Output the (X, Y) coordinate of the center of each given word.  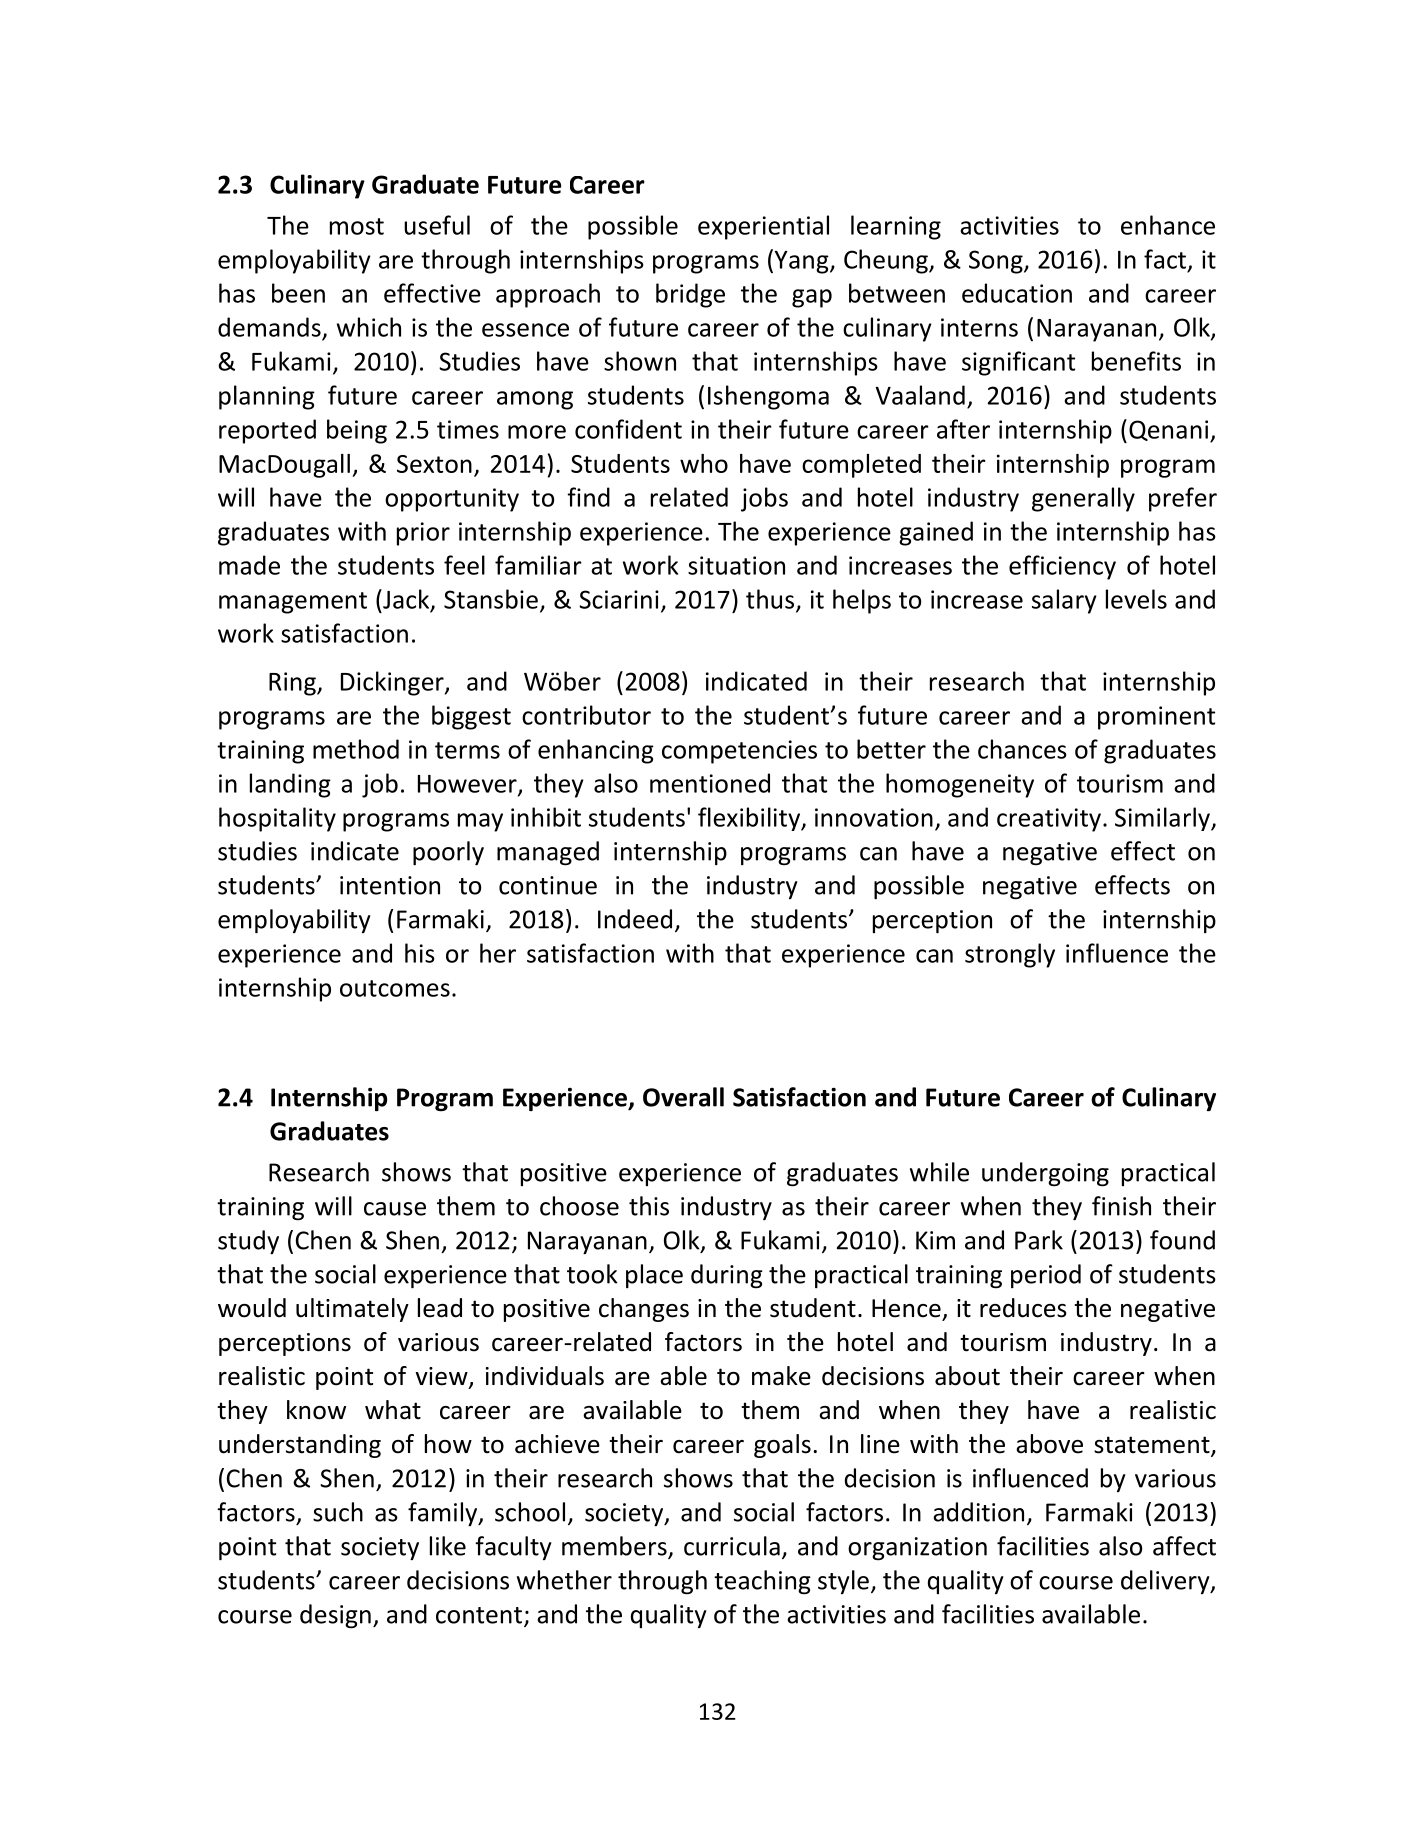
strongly (1010, 955)
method (356, 749)
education (1017, 293)
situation (736, 565)
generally (1083, 499)
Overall (683, 1097)
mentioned (710, 783)
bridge (690, 295)
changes (644, 1310)
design (335, 1616)
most (357, 226)
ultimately (352, 1310)
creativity (1049, 820)
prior (423, 534)
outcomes (395, 988)
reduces (1023, 1308)
